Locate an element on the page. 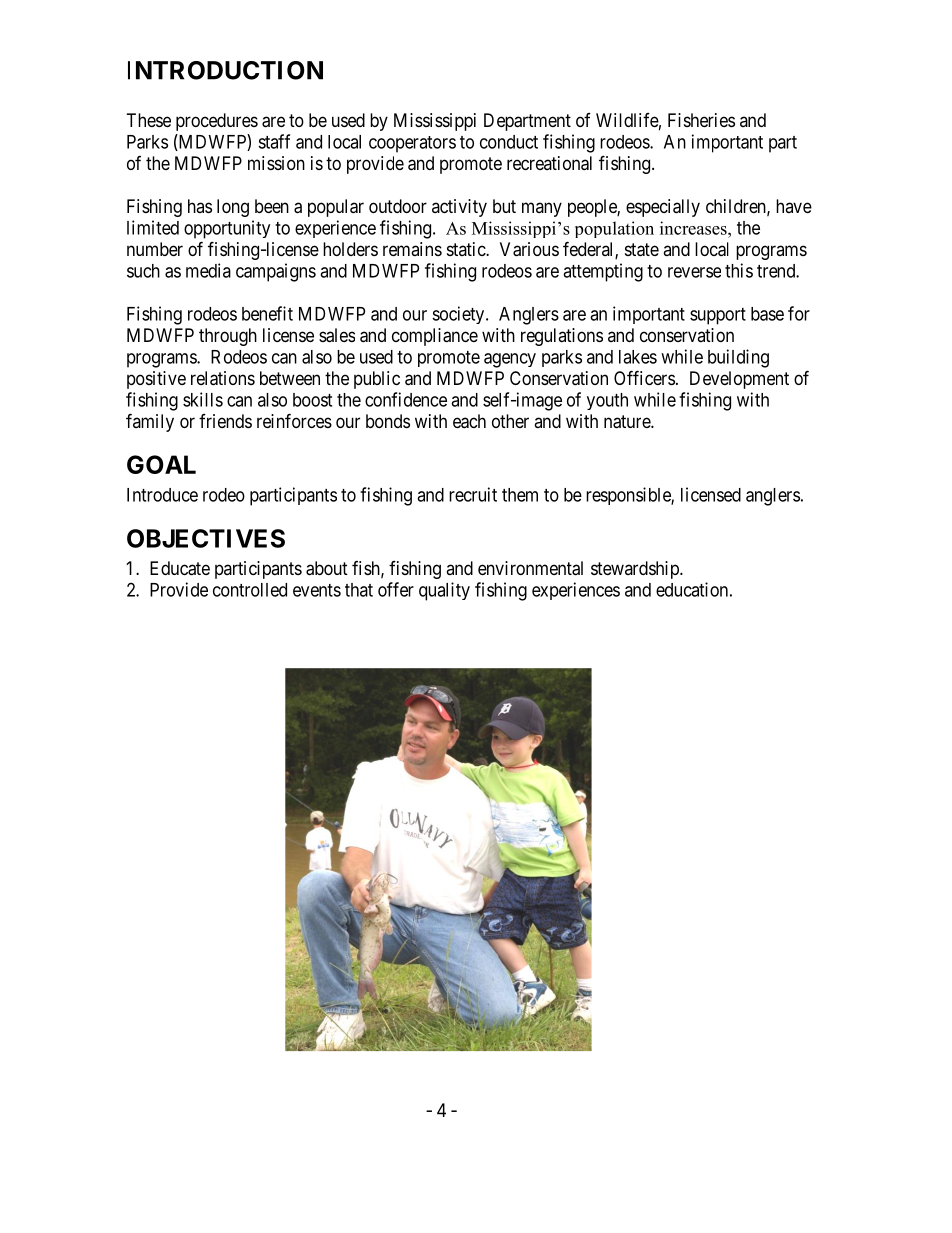  activity is located at coordinates (459, 208).
